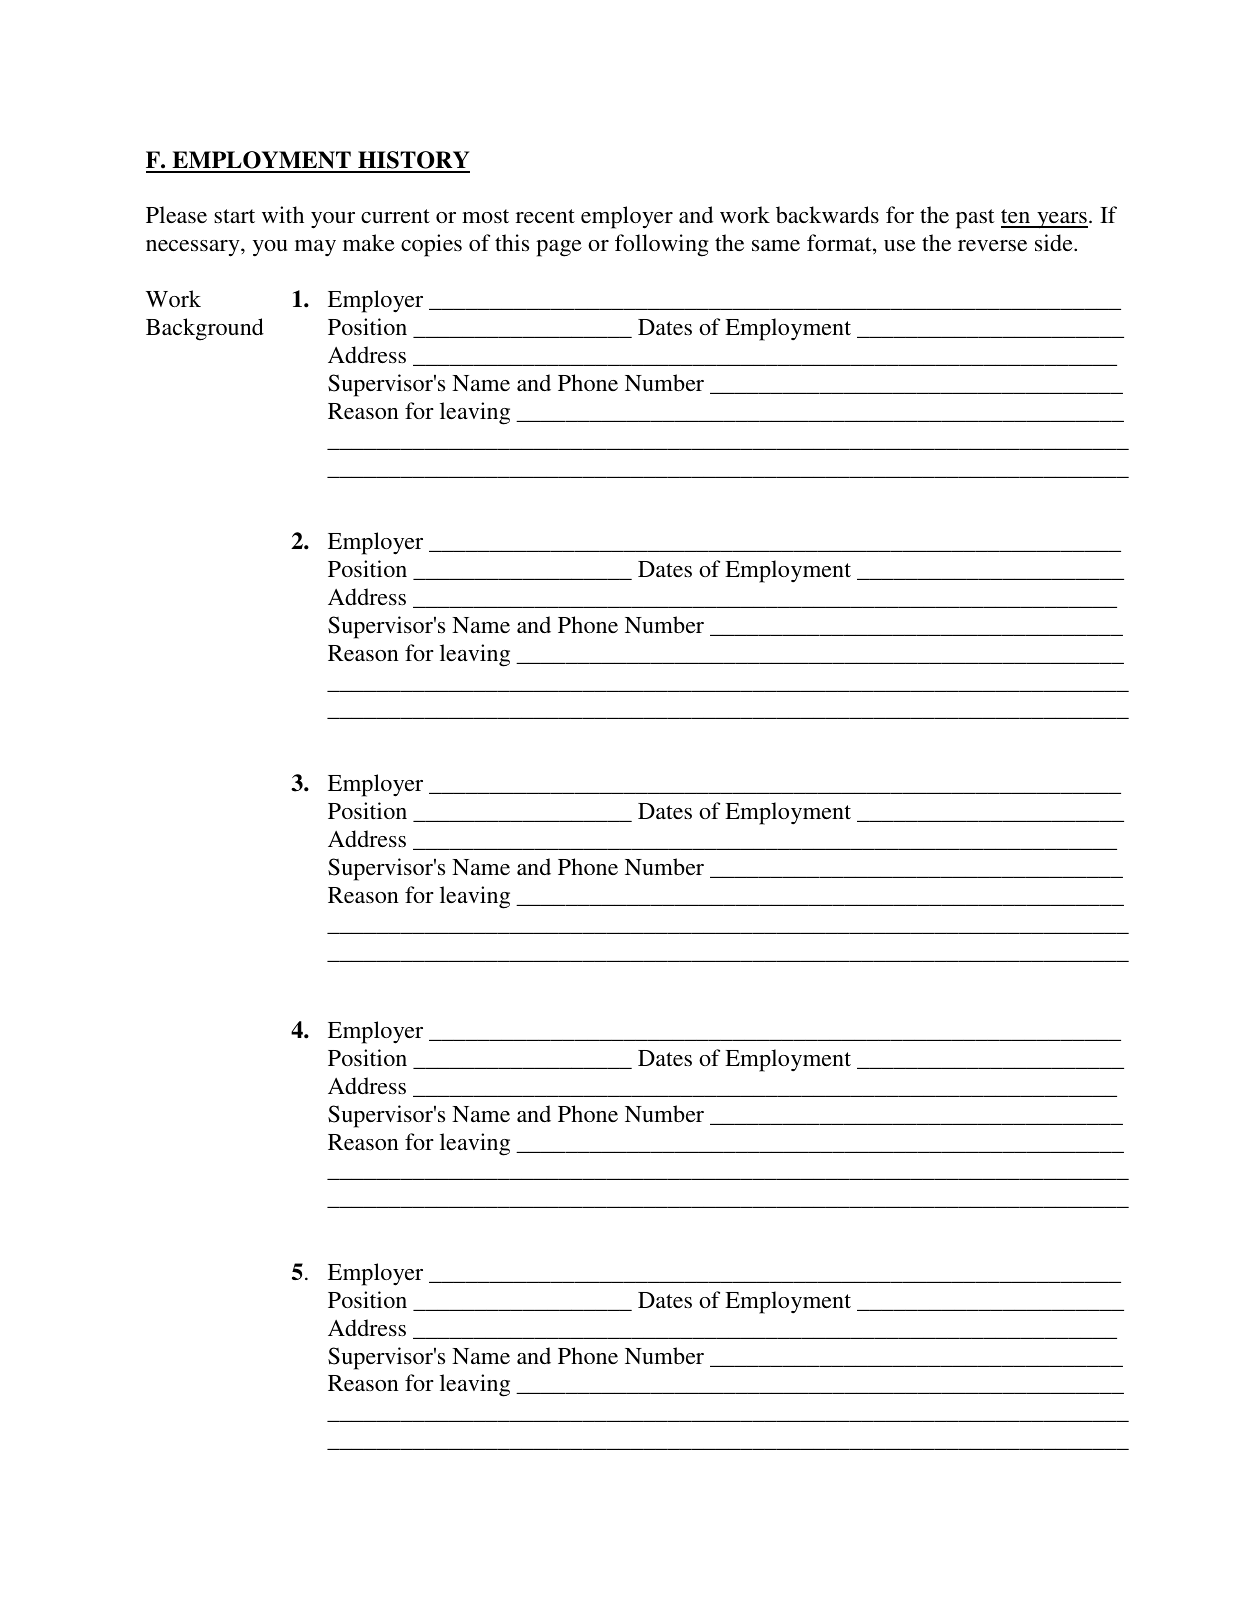 The image size is (1238, 1603). I want to click on reverse, so click(992, 246).
